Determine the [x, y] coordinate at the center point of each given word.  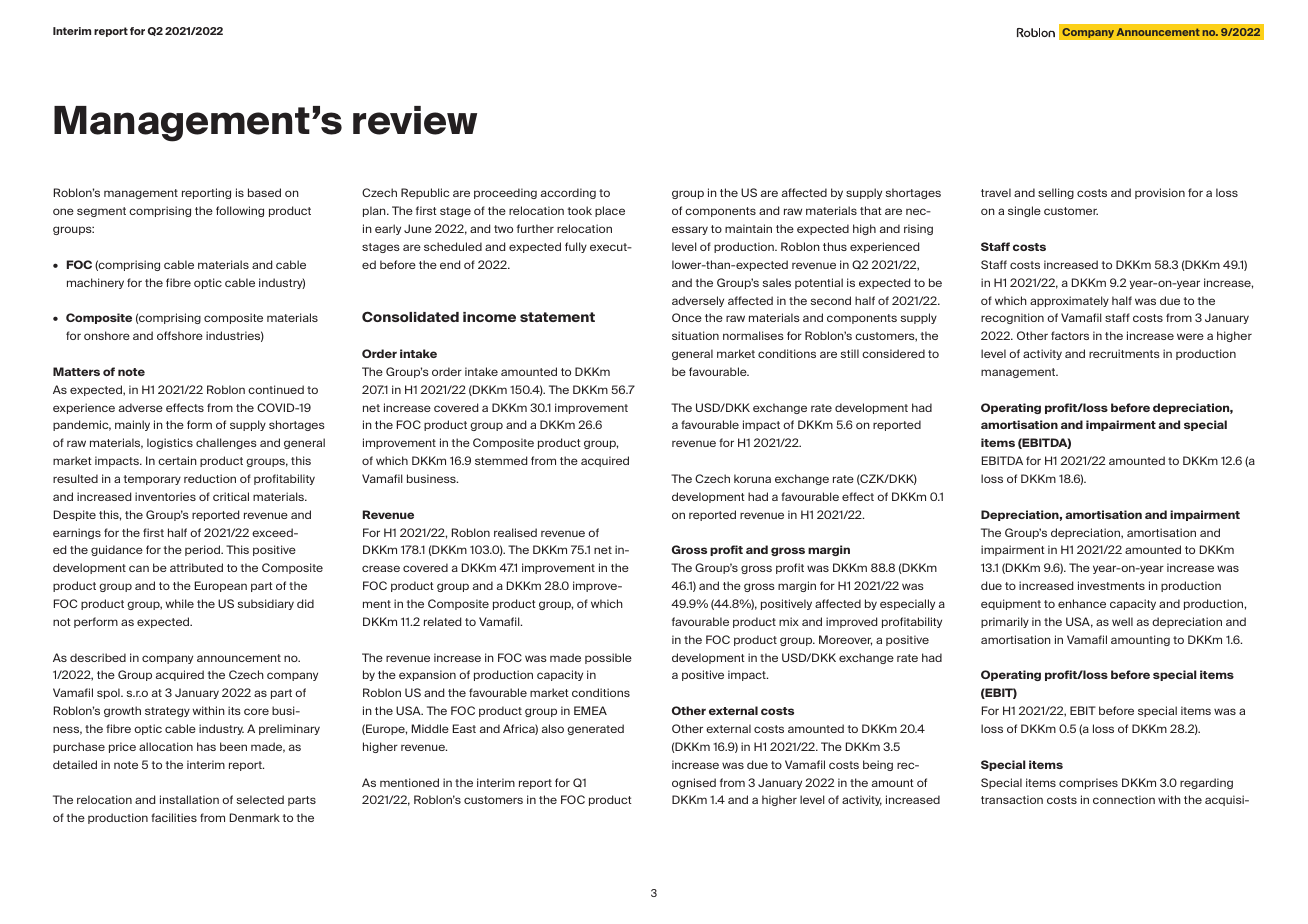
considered [893, 353]
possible [608, 658]
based [264, 192]
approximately [1069, 301]
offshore [180, 335]
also [553, 728]
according [568, 193]
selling [1056, 193]
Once [687, 317]
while [180, 603]
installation [189, 799]
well [1122, 621]
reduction [210, 478]
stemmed [501, 460]
